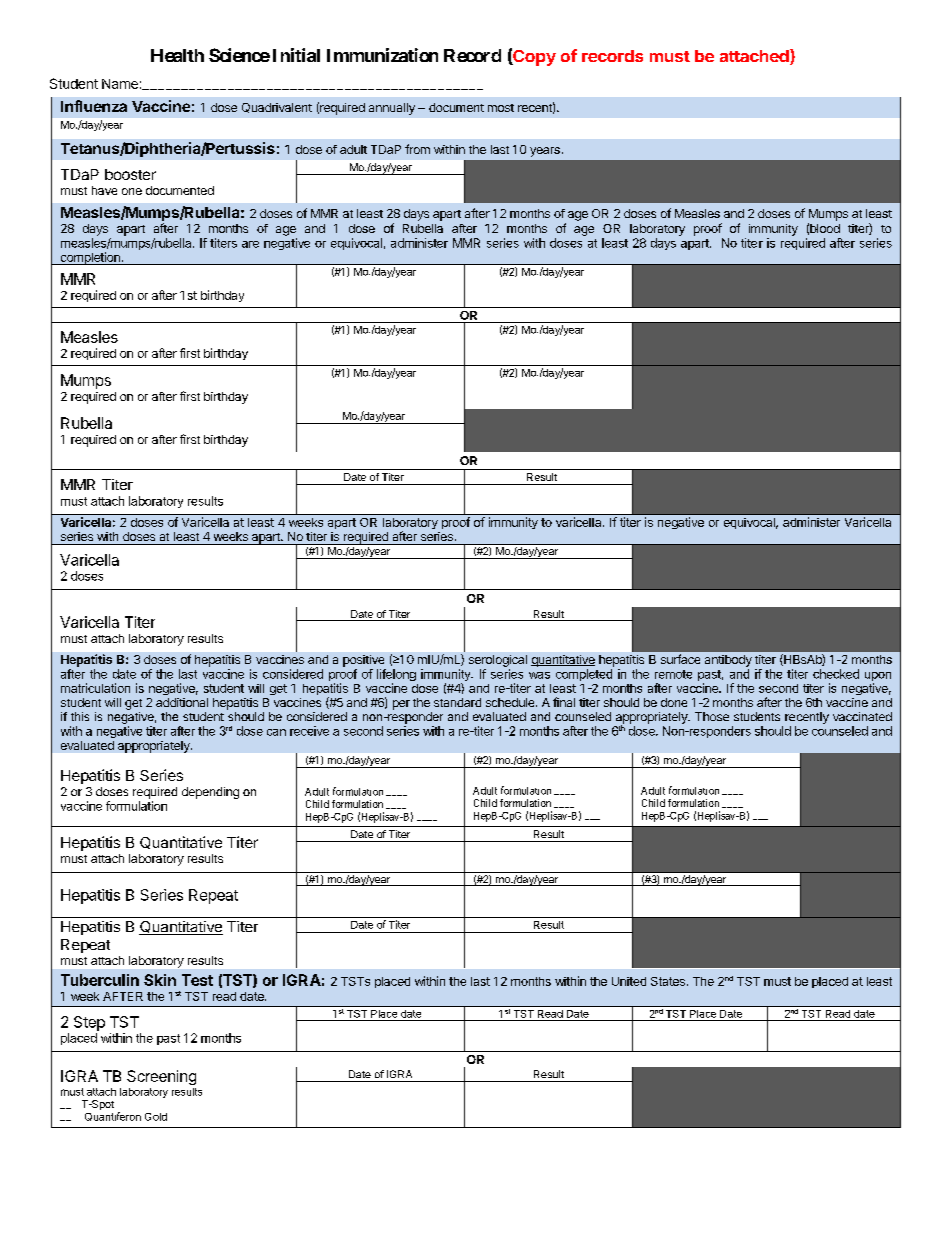 The image size is (952, 1233). What do you see at coordinates (836, 674) in the screenshot?
I see `checked` at bounding box center [836, 674].
